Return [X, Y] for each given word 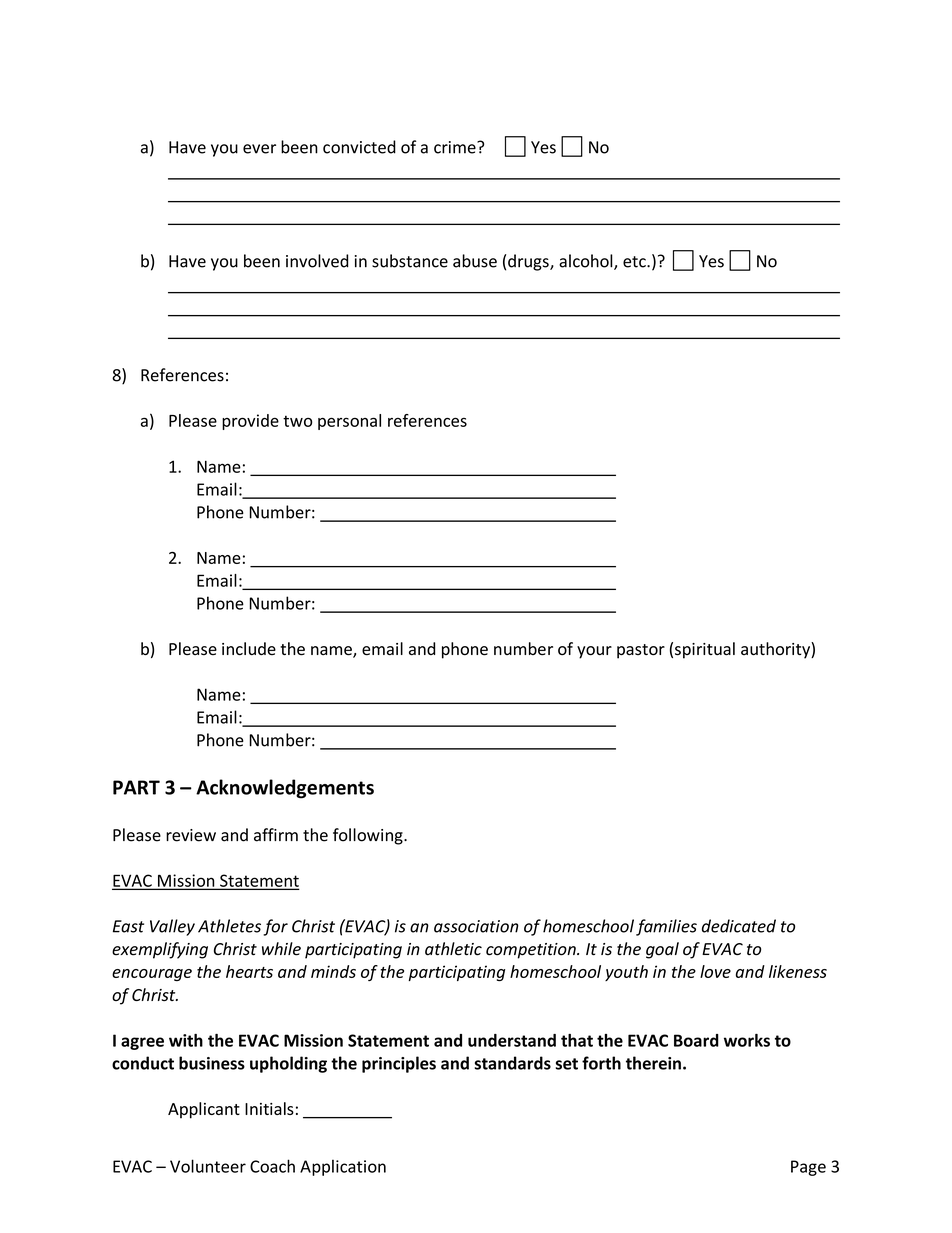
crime [456, 147]
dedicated [739, 926]
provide [250, 422]
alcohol [587, 262]
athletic [453, 949]
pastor [641, 651]
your [594, 652]
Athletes [229, 926]
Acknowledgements [285, 789]
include [249, 648]
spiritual [705, 650]
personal [349, 422]
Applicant [204, 1110]
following [369, 836]
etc [635, 262]
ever [259, 149]
